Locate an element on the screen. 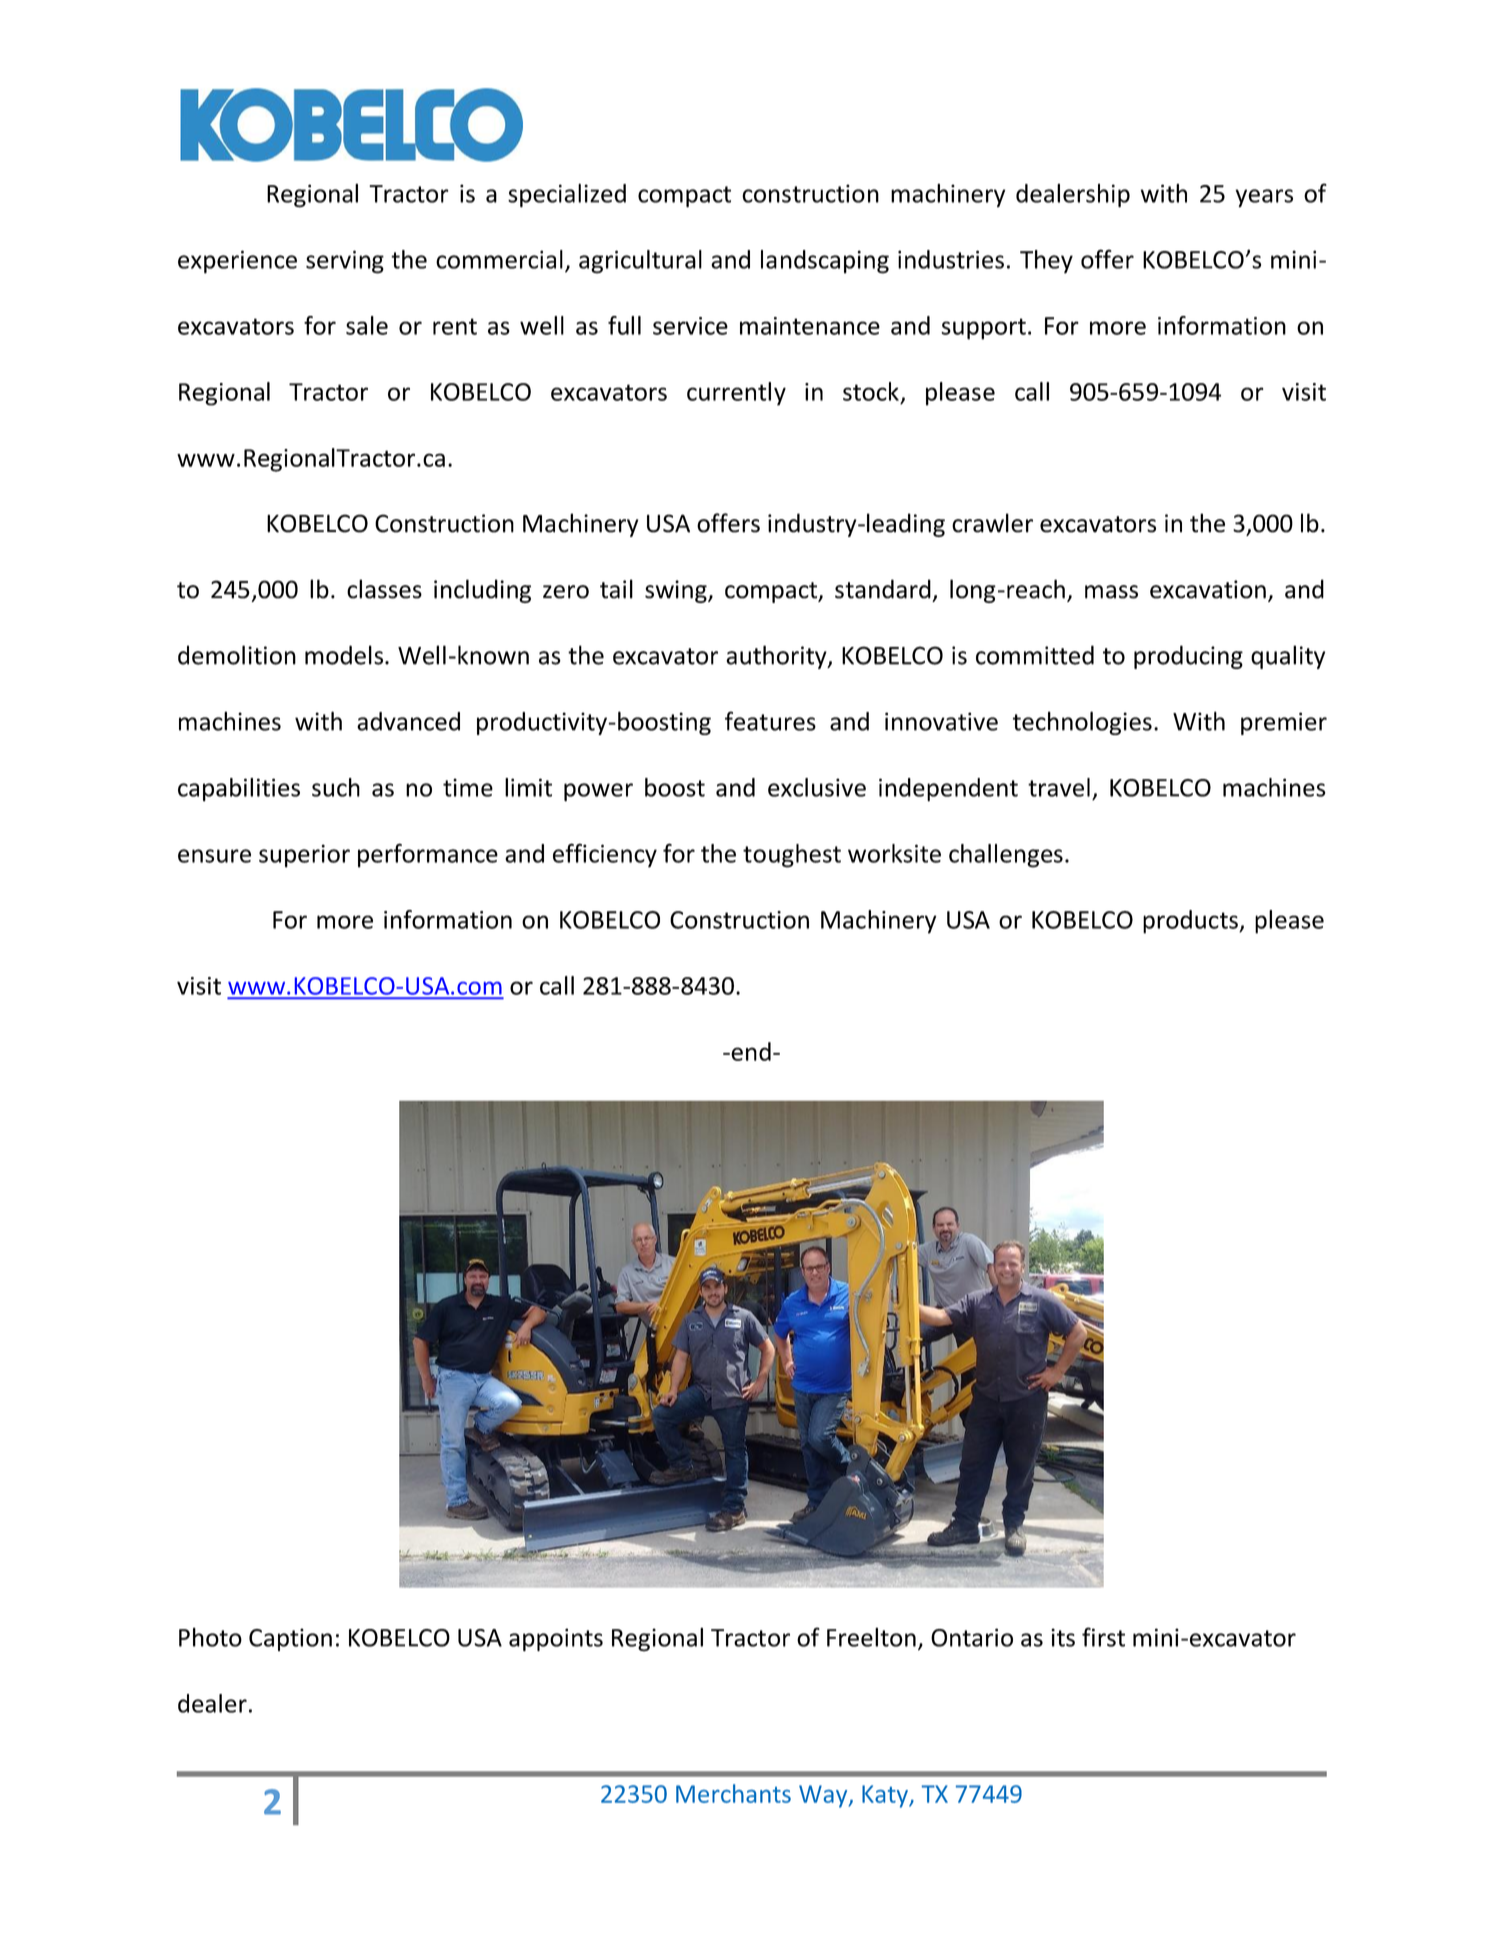 Image resolution: width=1503 pixels, height=1946 pixels. appoints is located at coordinates (556, 1640).
